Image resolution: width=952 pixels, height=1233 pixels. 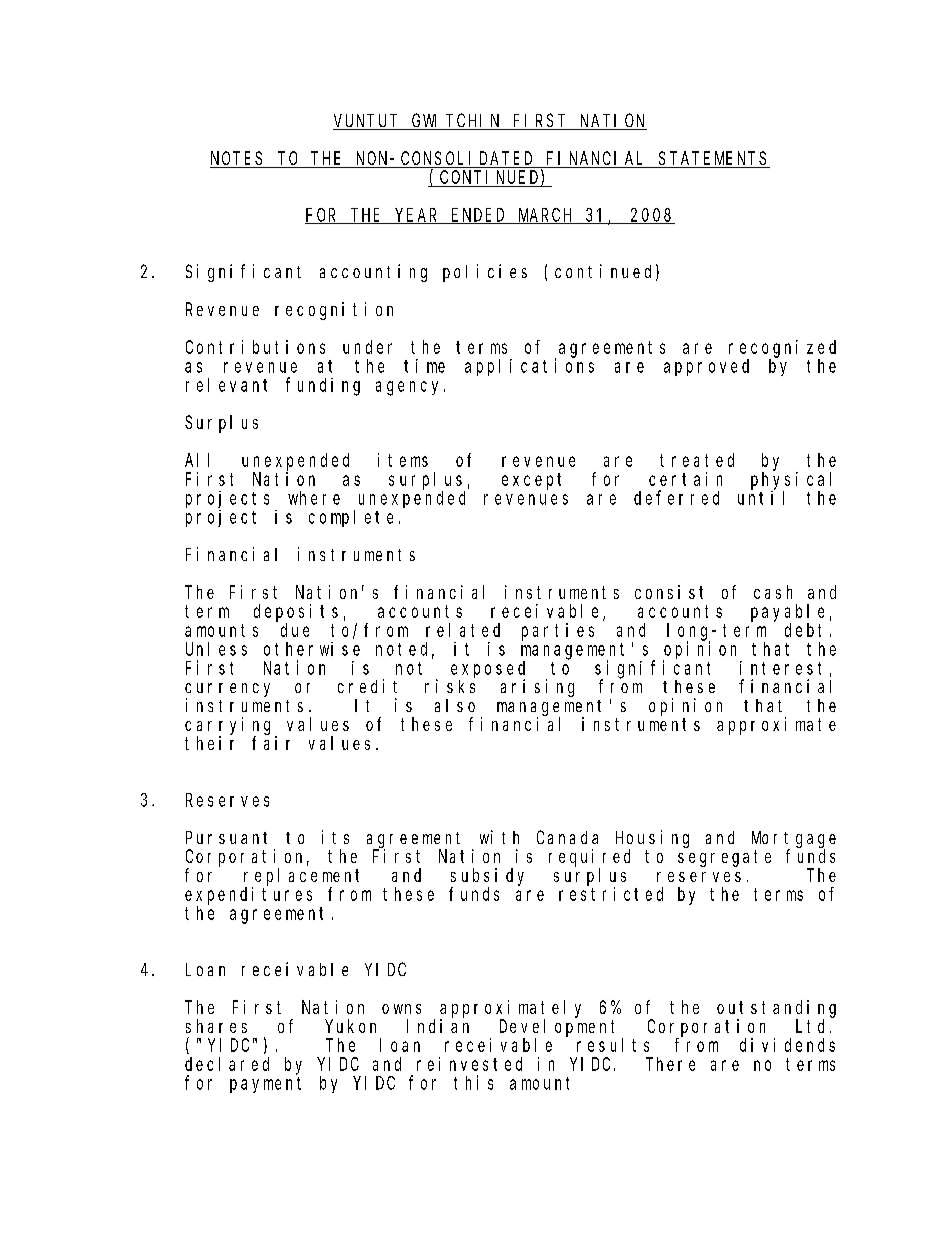 What do you see at coordinates (706, 367) in the screenshot?
I see `approved` at bounding box center [706, 367].
